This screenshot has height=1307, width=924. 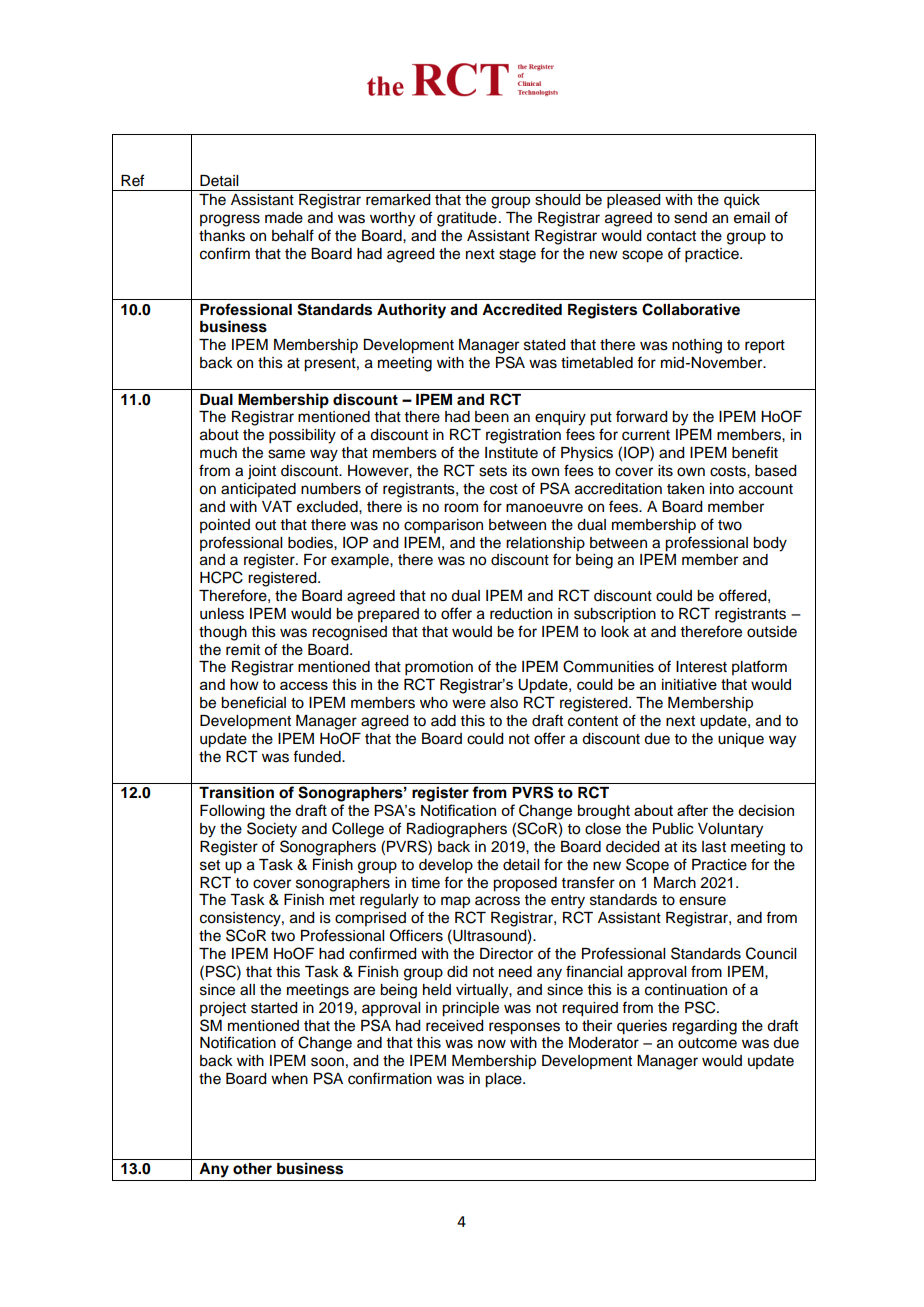 What do you see at coordinates (689, 684) in the screenshot?
I see `initiative` at bounding box center [689, 684].
